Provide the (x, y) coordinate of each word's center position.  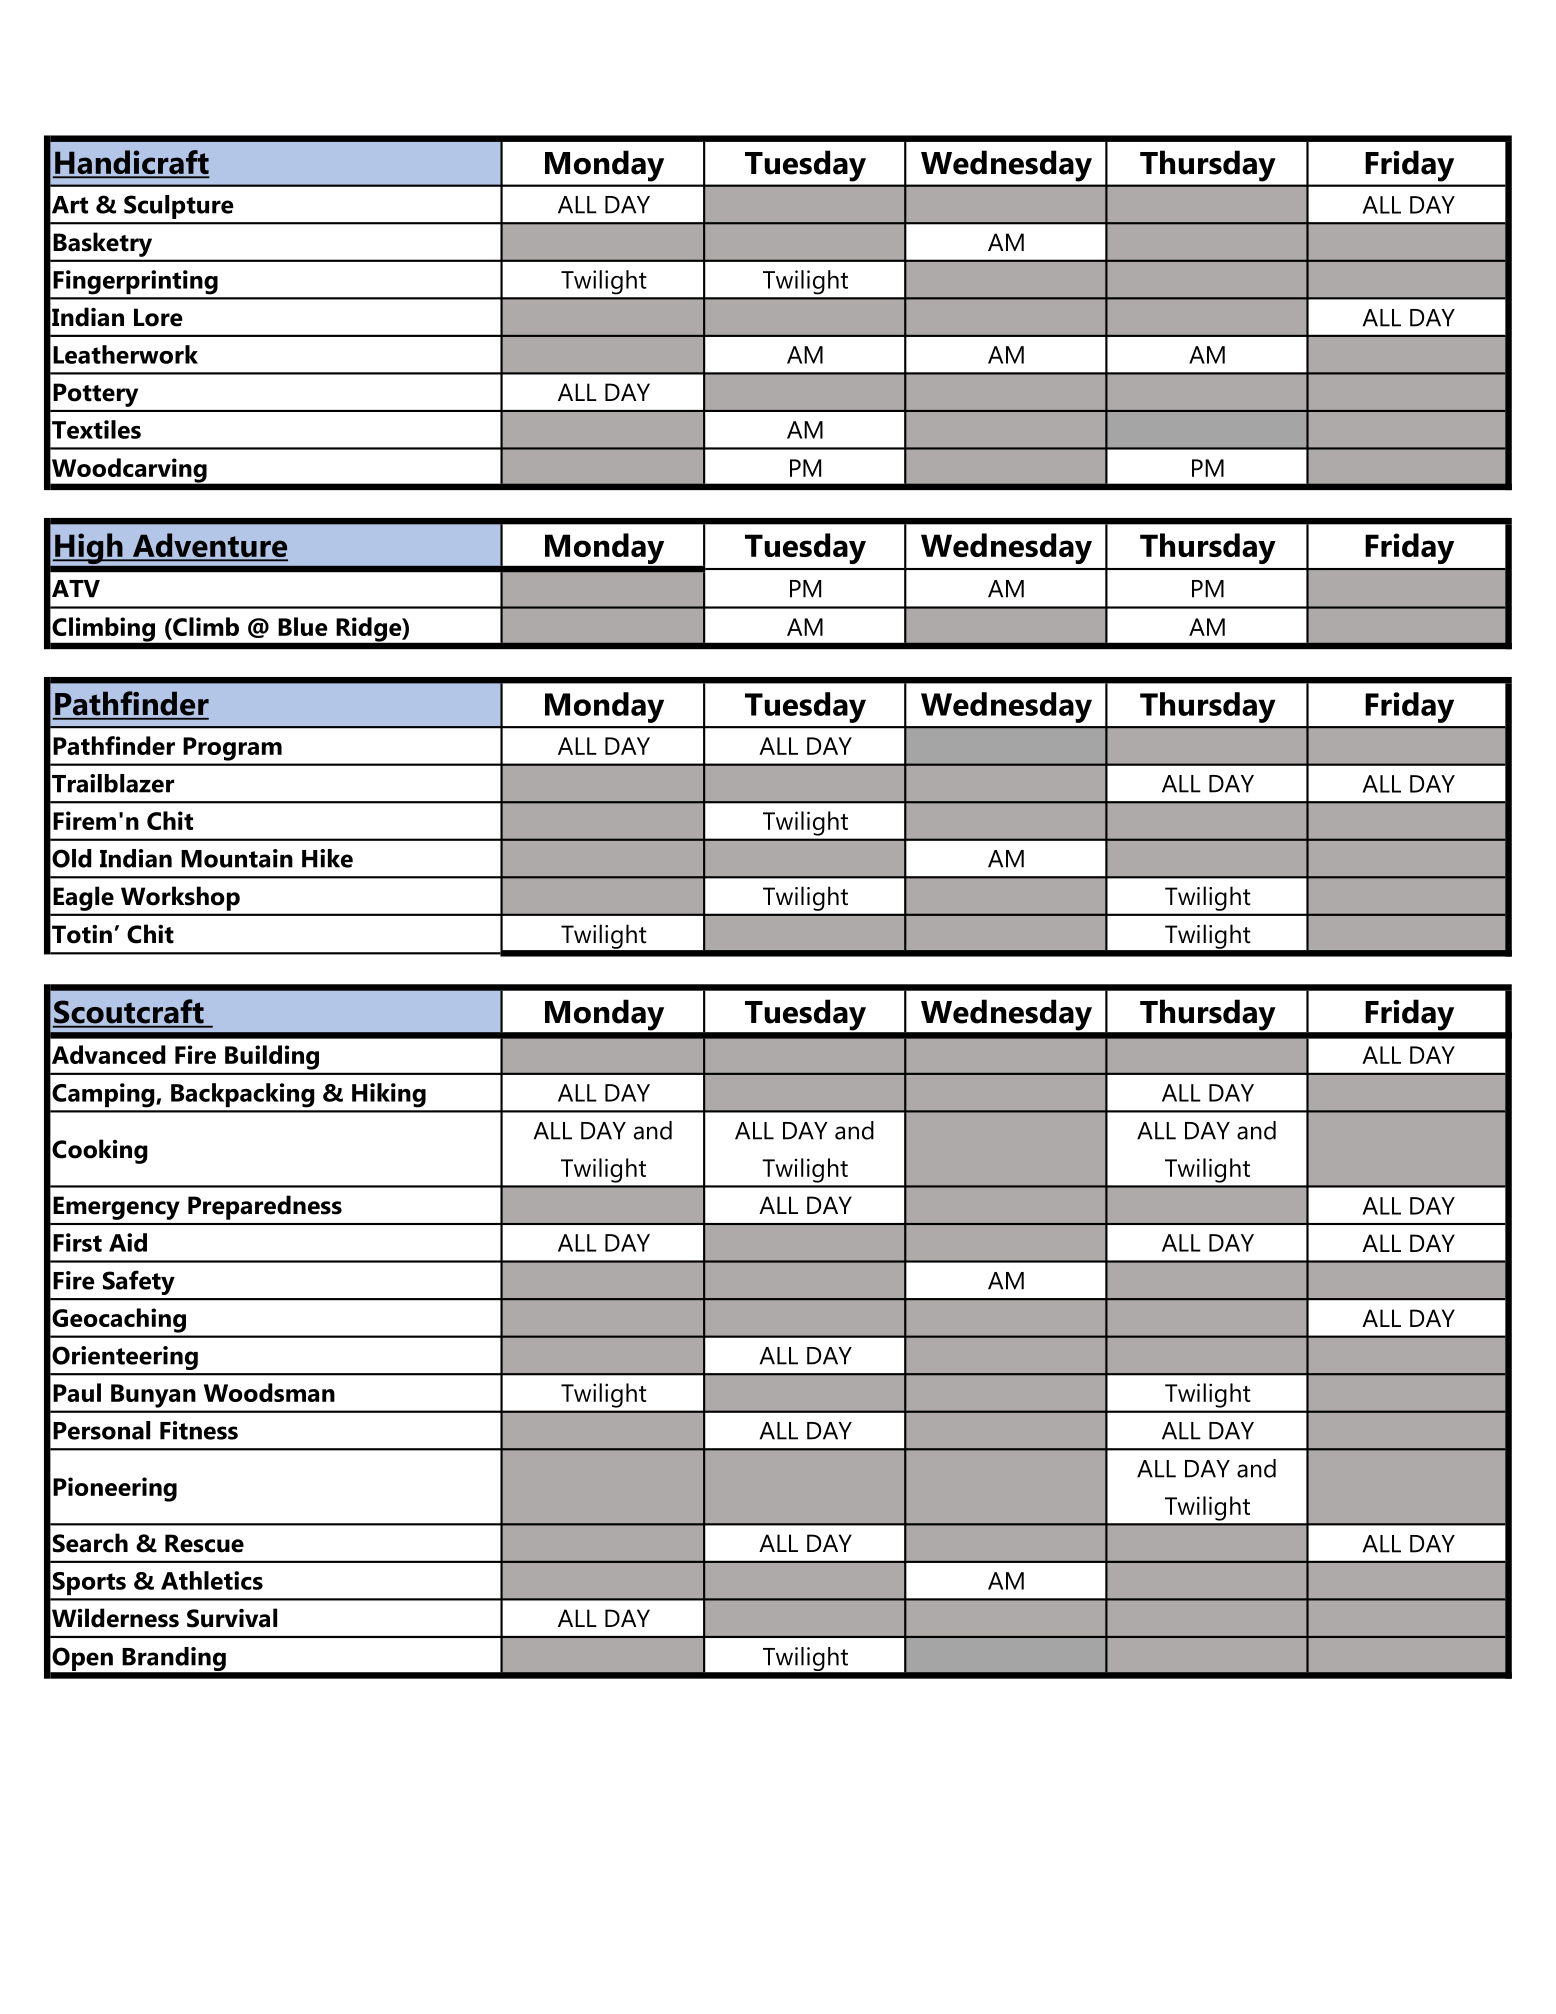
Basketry (103, 245)
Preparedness (265, 1207)
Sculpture (179, 207)
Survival (232, 1618)
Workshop (180, 899)
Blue (303, 626)
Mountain (237, 858)
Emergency (116, 1208)
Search (90, 1543)
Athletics (212, 1580)
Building (272, 1057)
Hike (327, 858)
